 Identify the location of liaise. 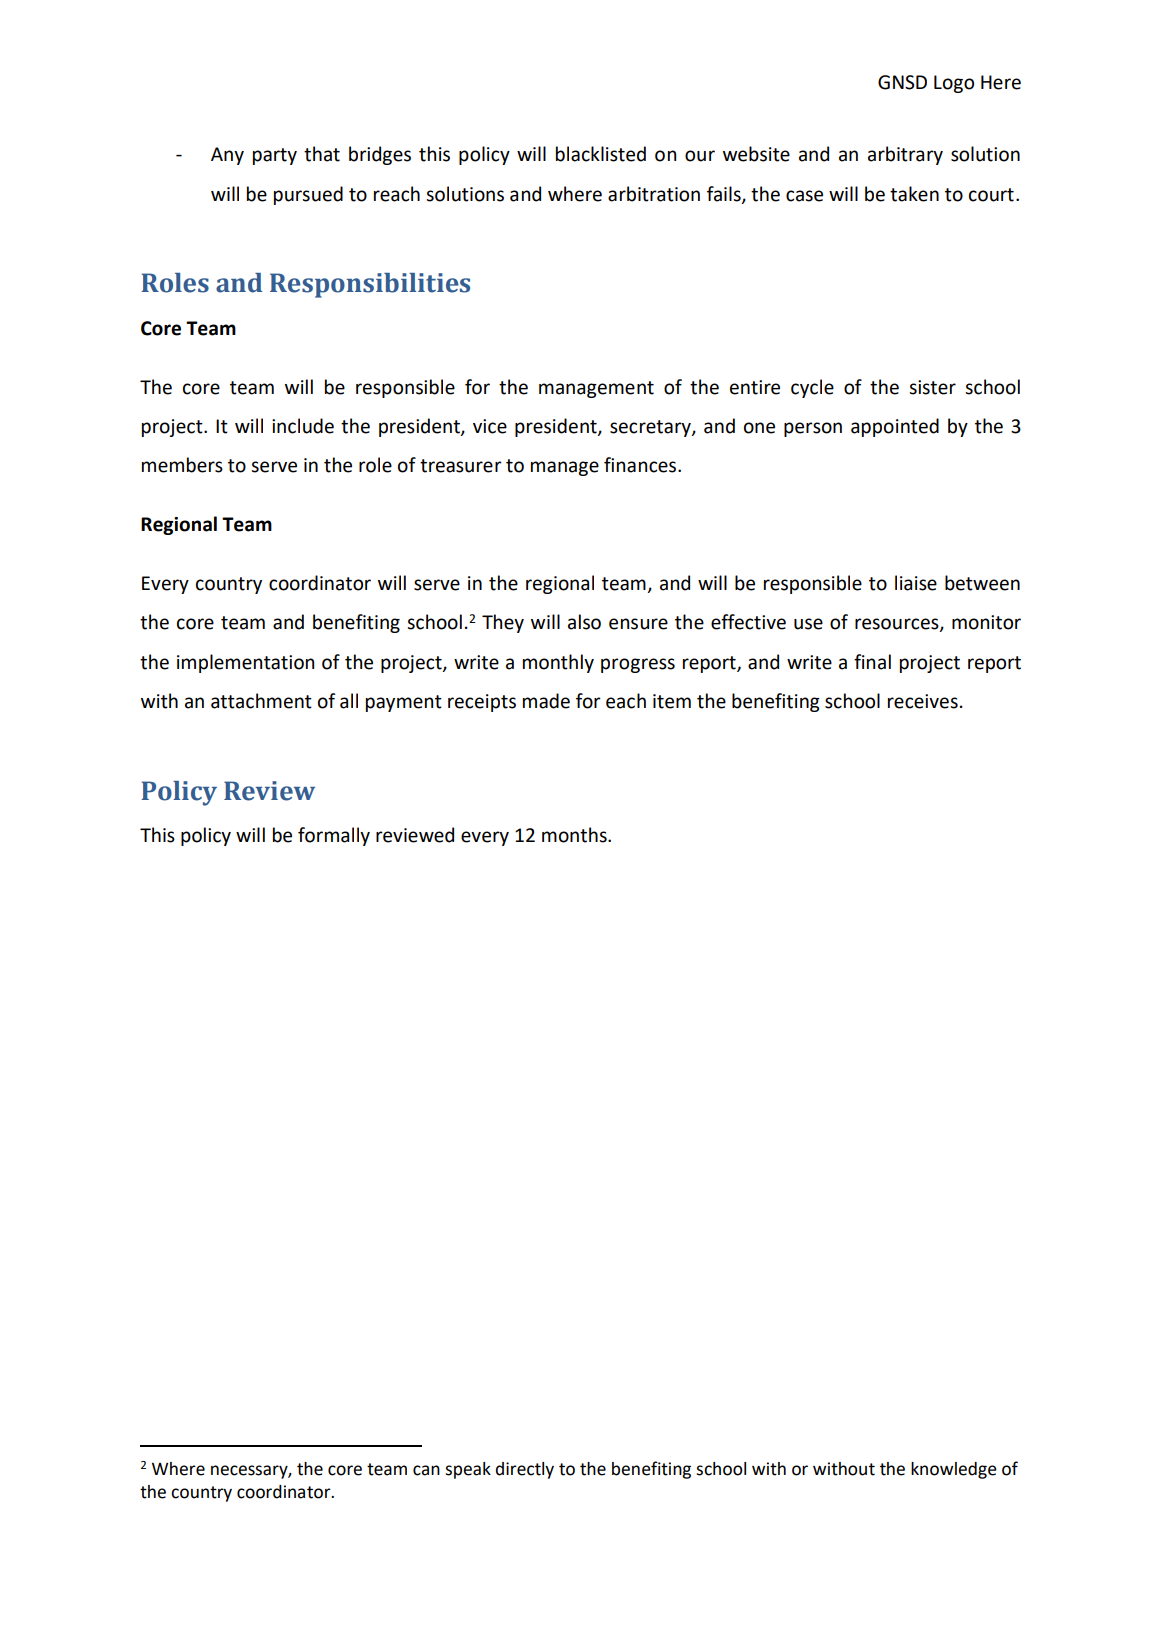
(916, 583).
